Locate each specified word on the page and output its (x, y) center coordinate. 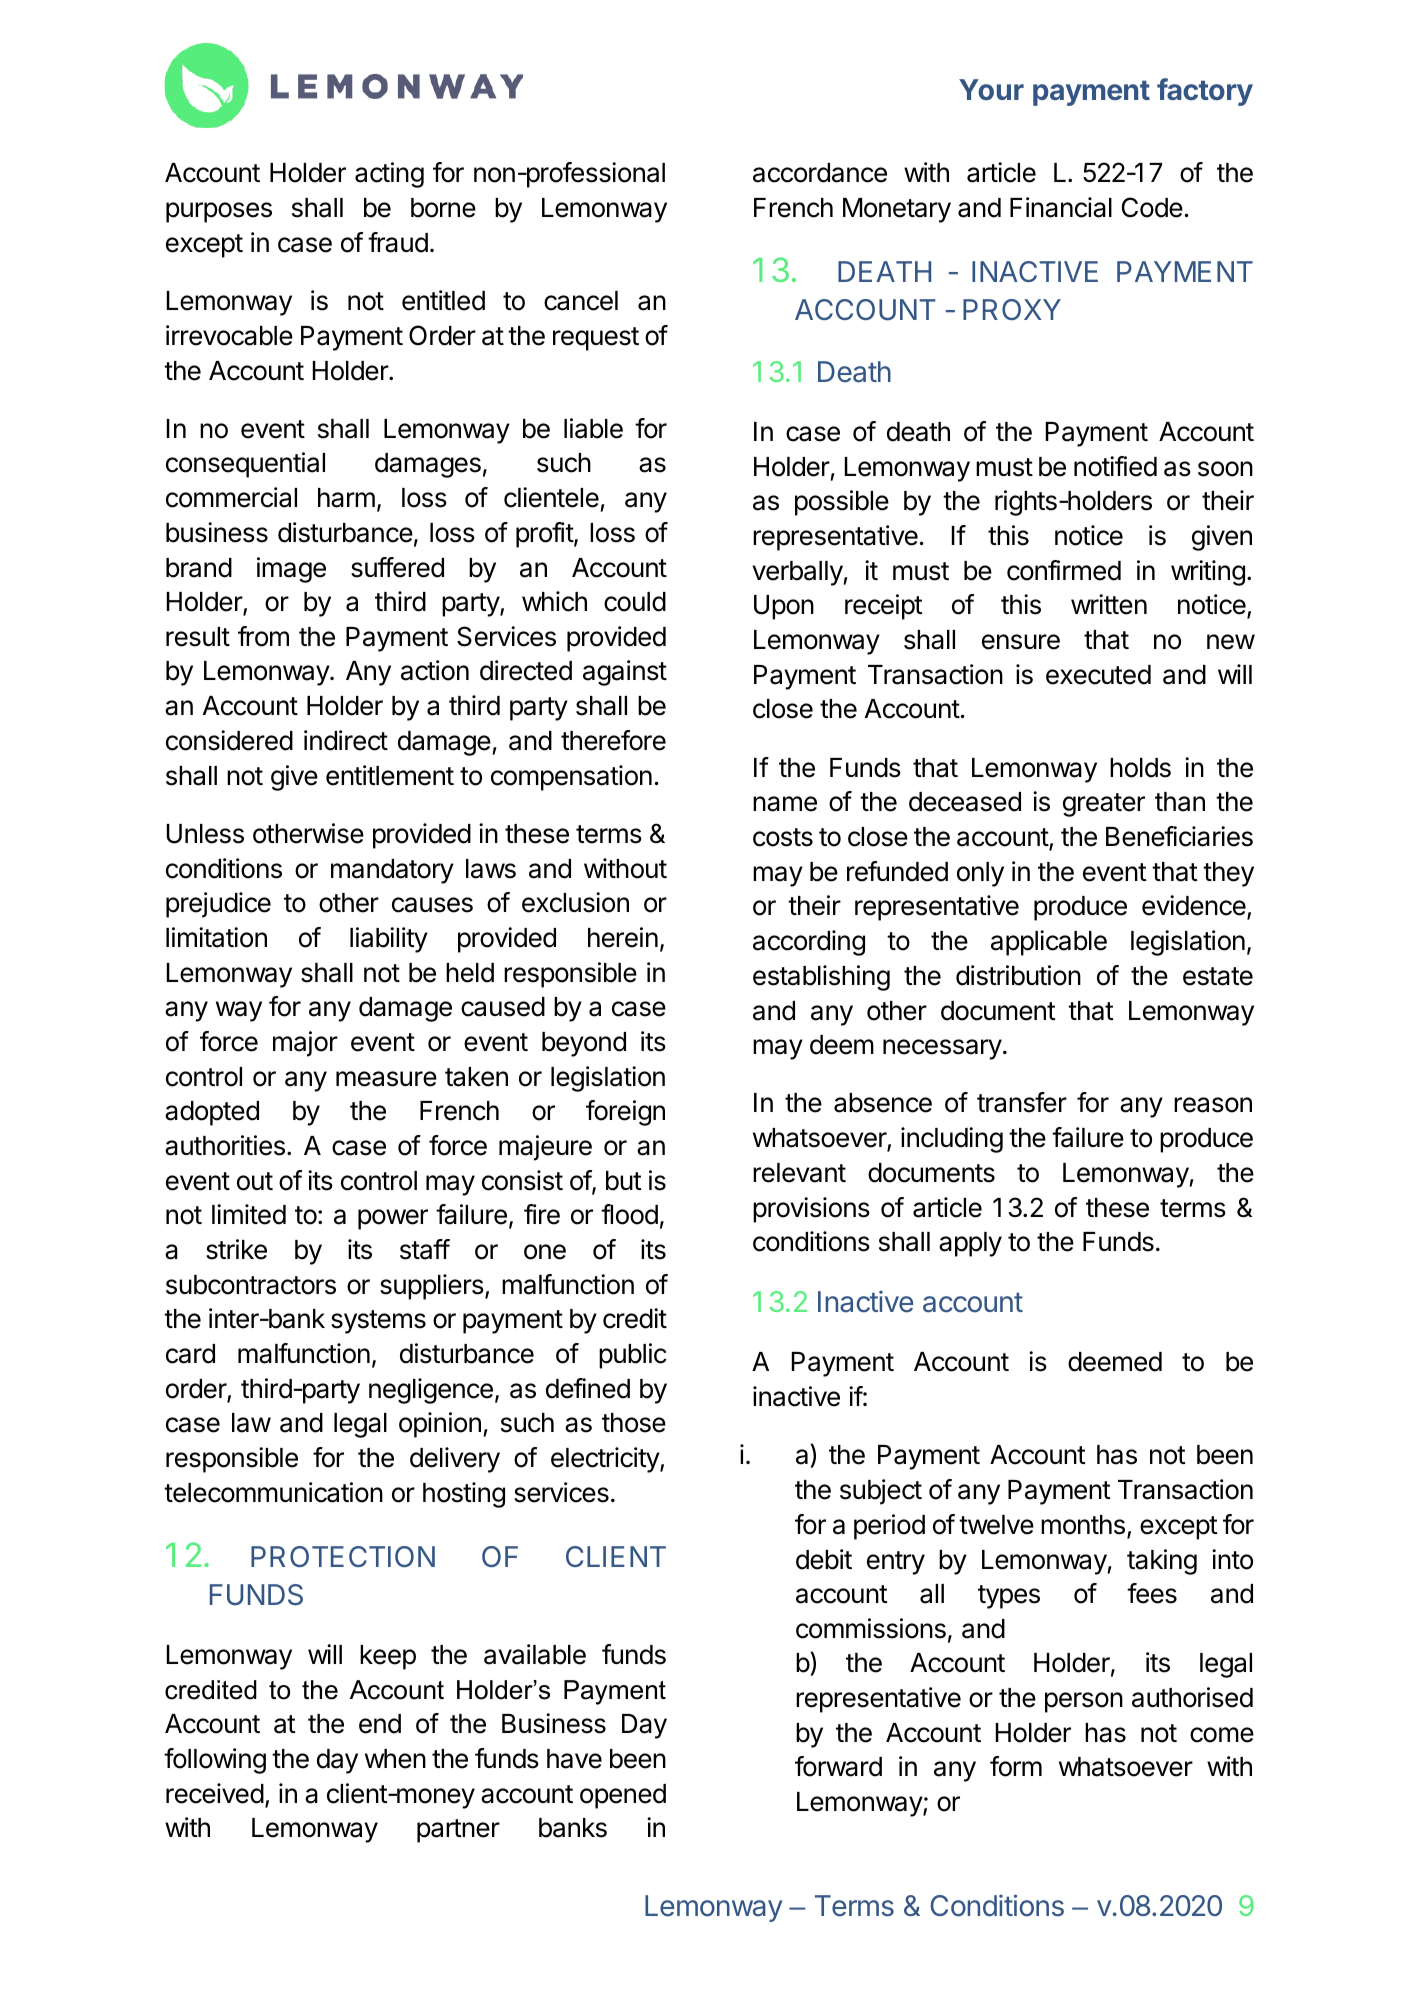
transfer (1022, 1102)
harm (346, 498)
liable (593, 428)
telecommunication (273, 1492)
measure (386, 1079)
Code (1152, 207)
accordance (820, 173)
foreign (625, 1113)
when (395, 1759)
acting (389, 175)
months (1083, 1525)
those (634, 1423)
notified (1115, 466)
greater (1104, 805)
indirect (346, 740)
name (785, 804)
